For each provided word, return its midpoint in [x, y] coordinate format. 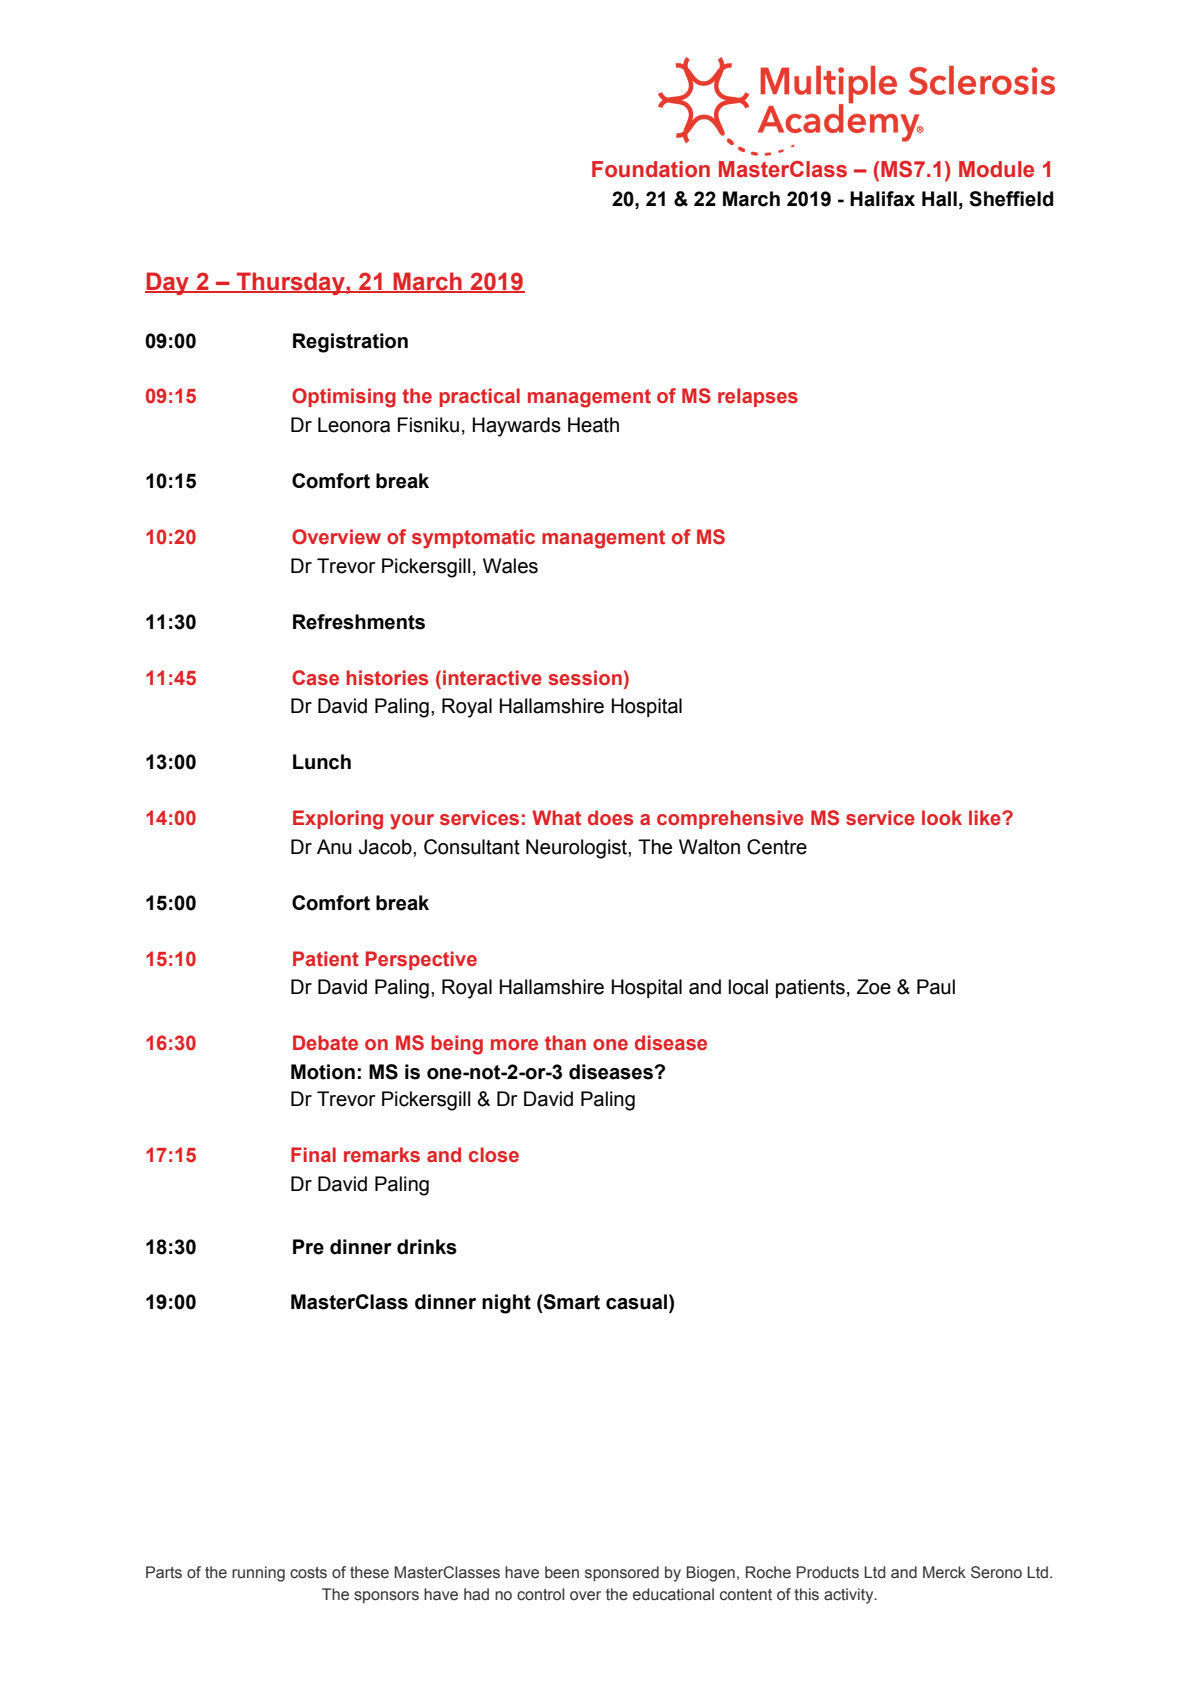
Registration [350, 343]
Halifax [882, 199]
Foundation [651, 169]
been [562, 1572]
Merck [944, 1572]
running [258, 1574]
